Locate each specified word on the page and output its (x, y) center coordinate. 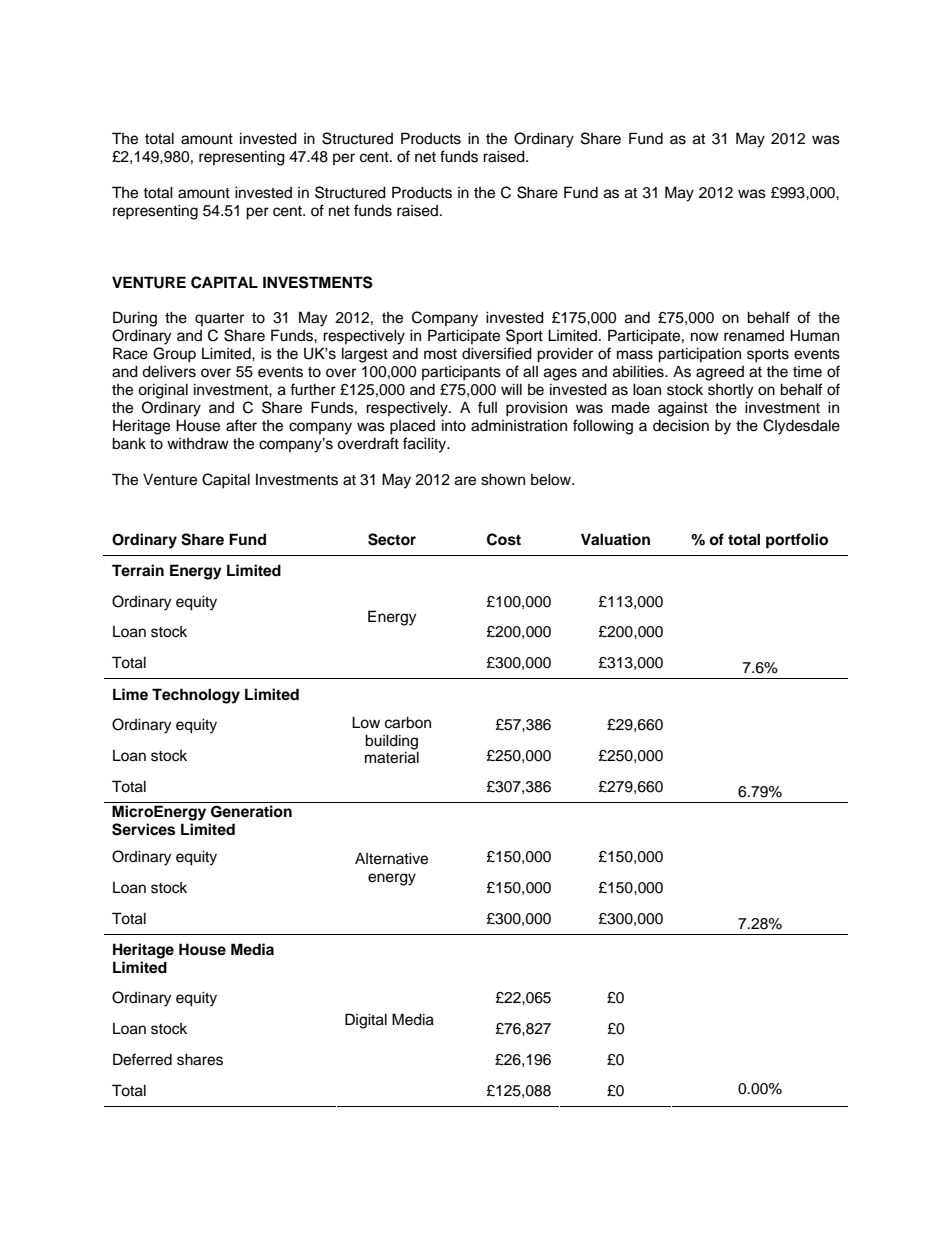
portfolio (797, 541)
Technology (196, 696)
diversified (497, 353)
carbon (408, 722)
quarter (219, 319)
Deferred (142, 1059)
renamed (754, 336)
